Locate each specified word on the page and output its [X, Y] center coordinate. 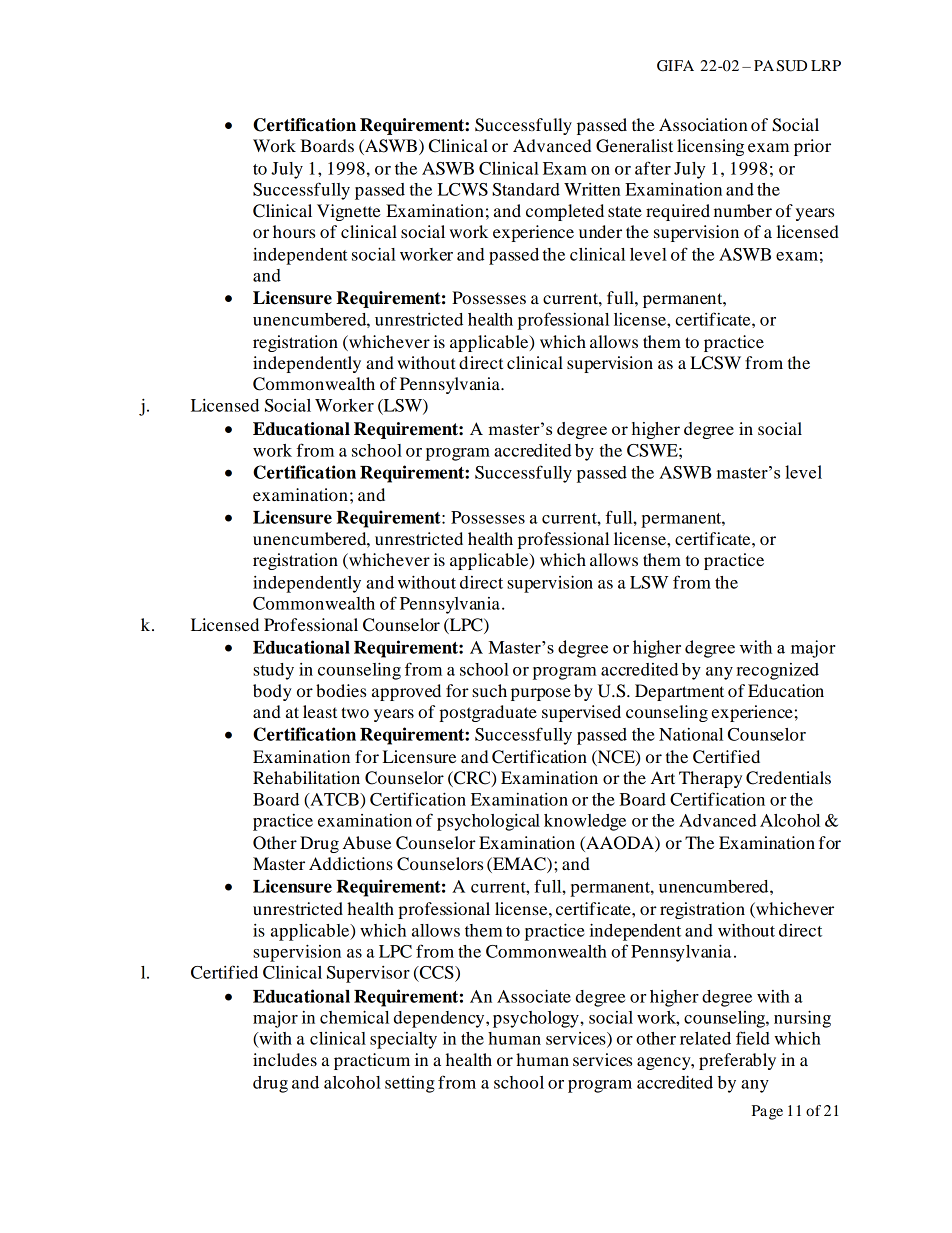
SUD [792, 66]
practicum [372, 1061]
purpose [541, 694]
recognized [777, 671]
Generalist [634, 146]
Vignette [349, 212]
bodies [341, 690]
